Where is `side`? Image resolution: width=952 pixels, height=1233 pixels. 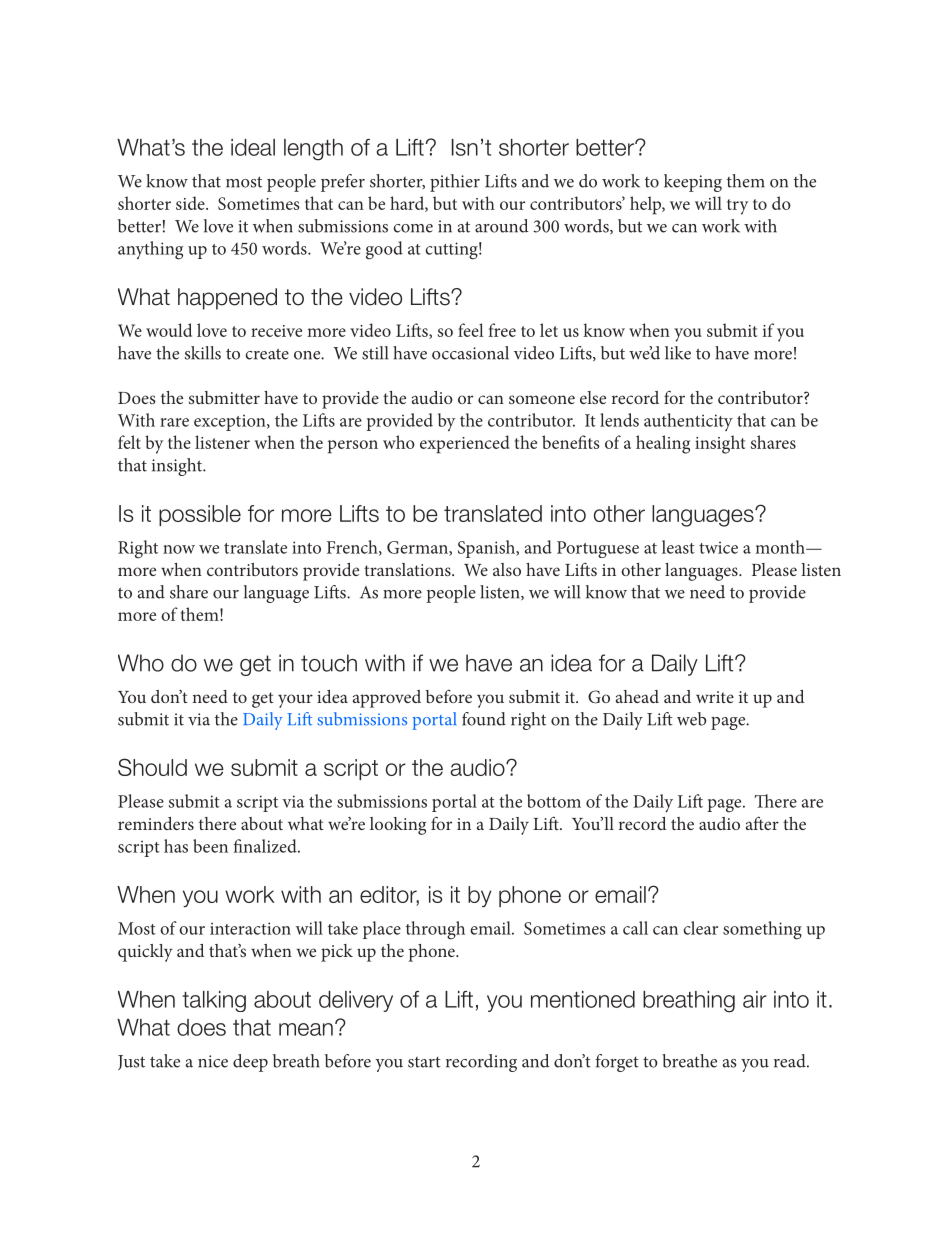 side is located at coordinates (191, 203).
